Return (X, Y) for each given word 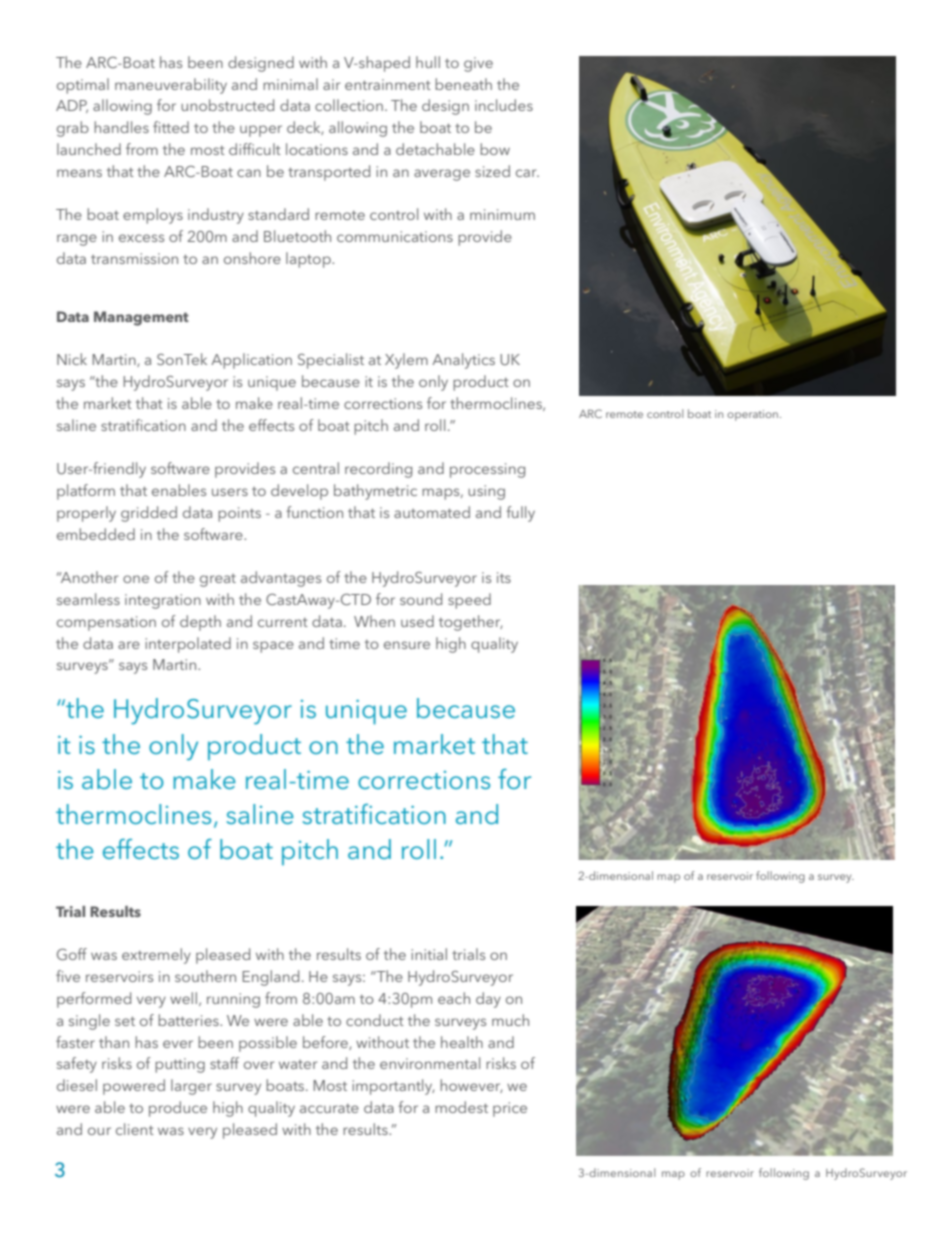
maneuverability (171, 86)
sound (421, 599)
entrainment (388, 84)
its (504, 577)
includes (504, 105)
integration (163, 601)
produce (178, 1109)
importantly (393, 1087)
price (510, 1109)
